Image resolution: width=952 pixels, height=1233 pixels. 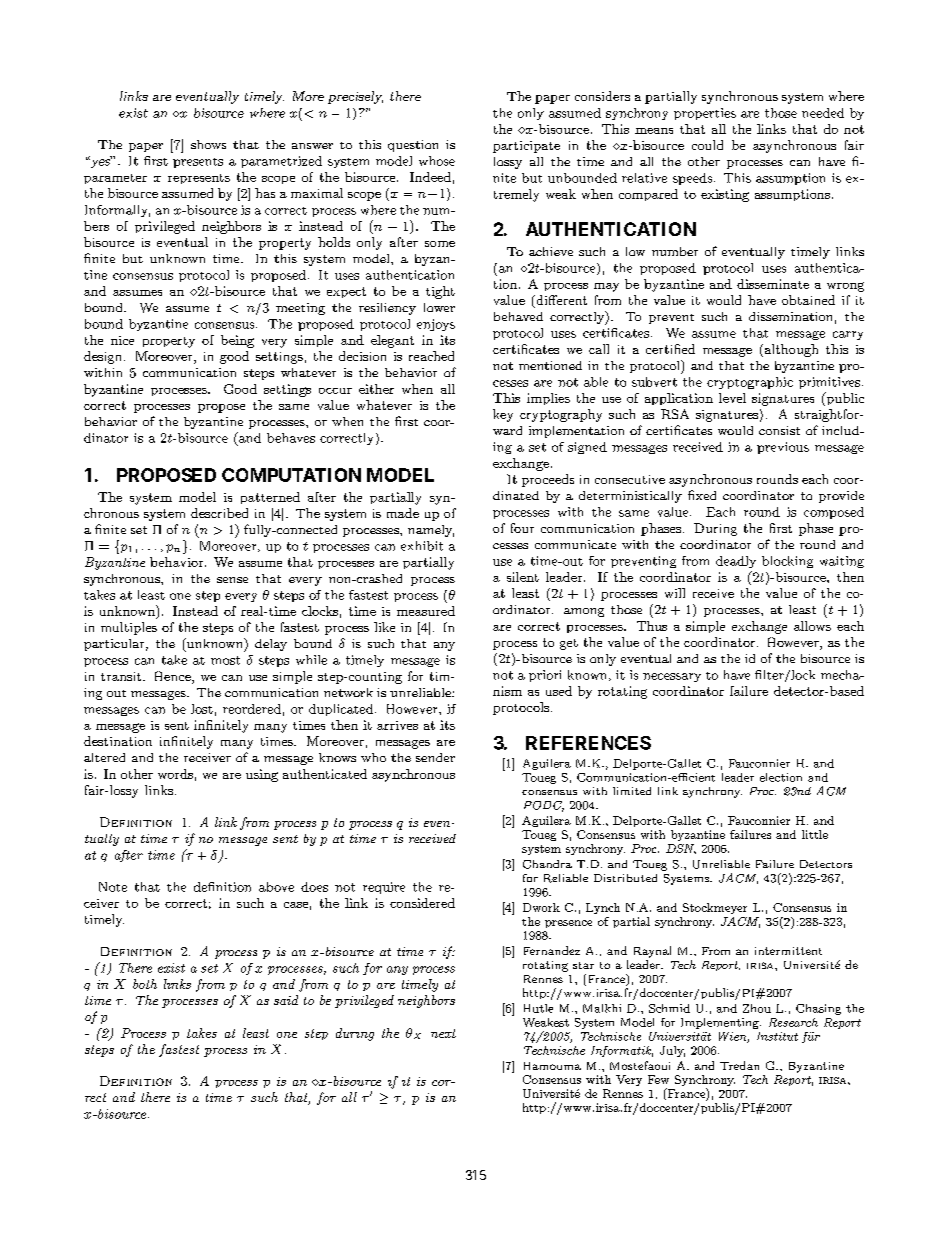 I want to click on silent, so click(x=523, y=577).
